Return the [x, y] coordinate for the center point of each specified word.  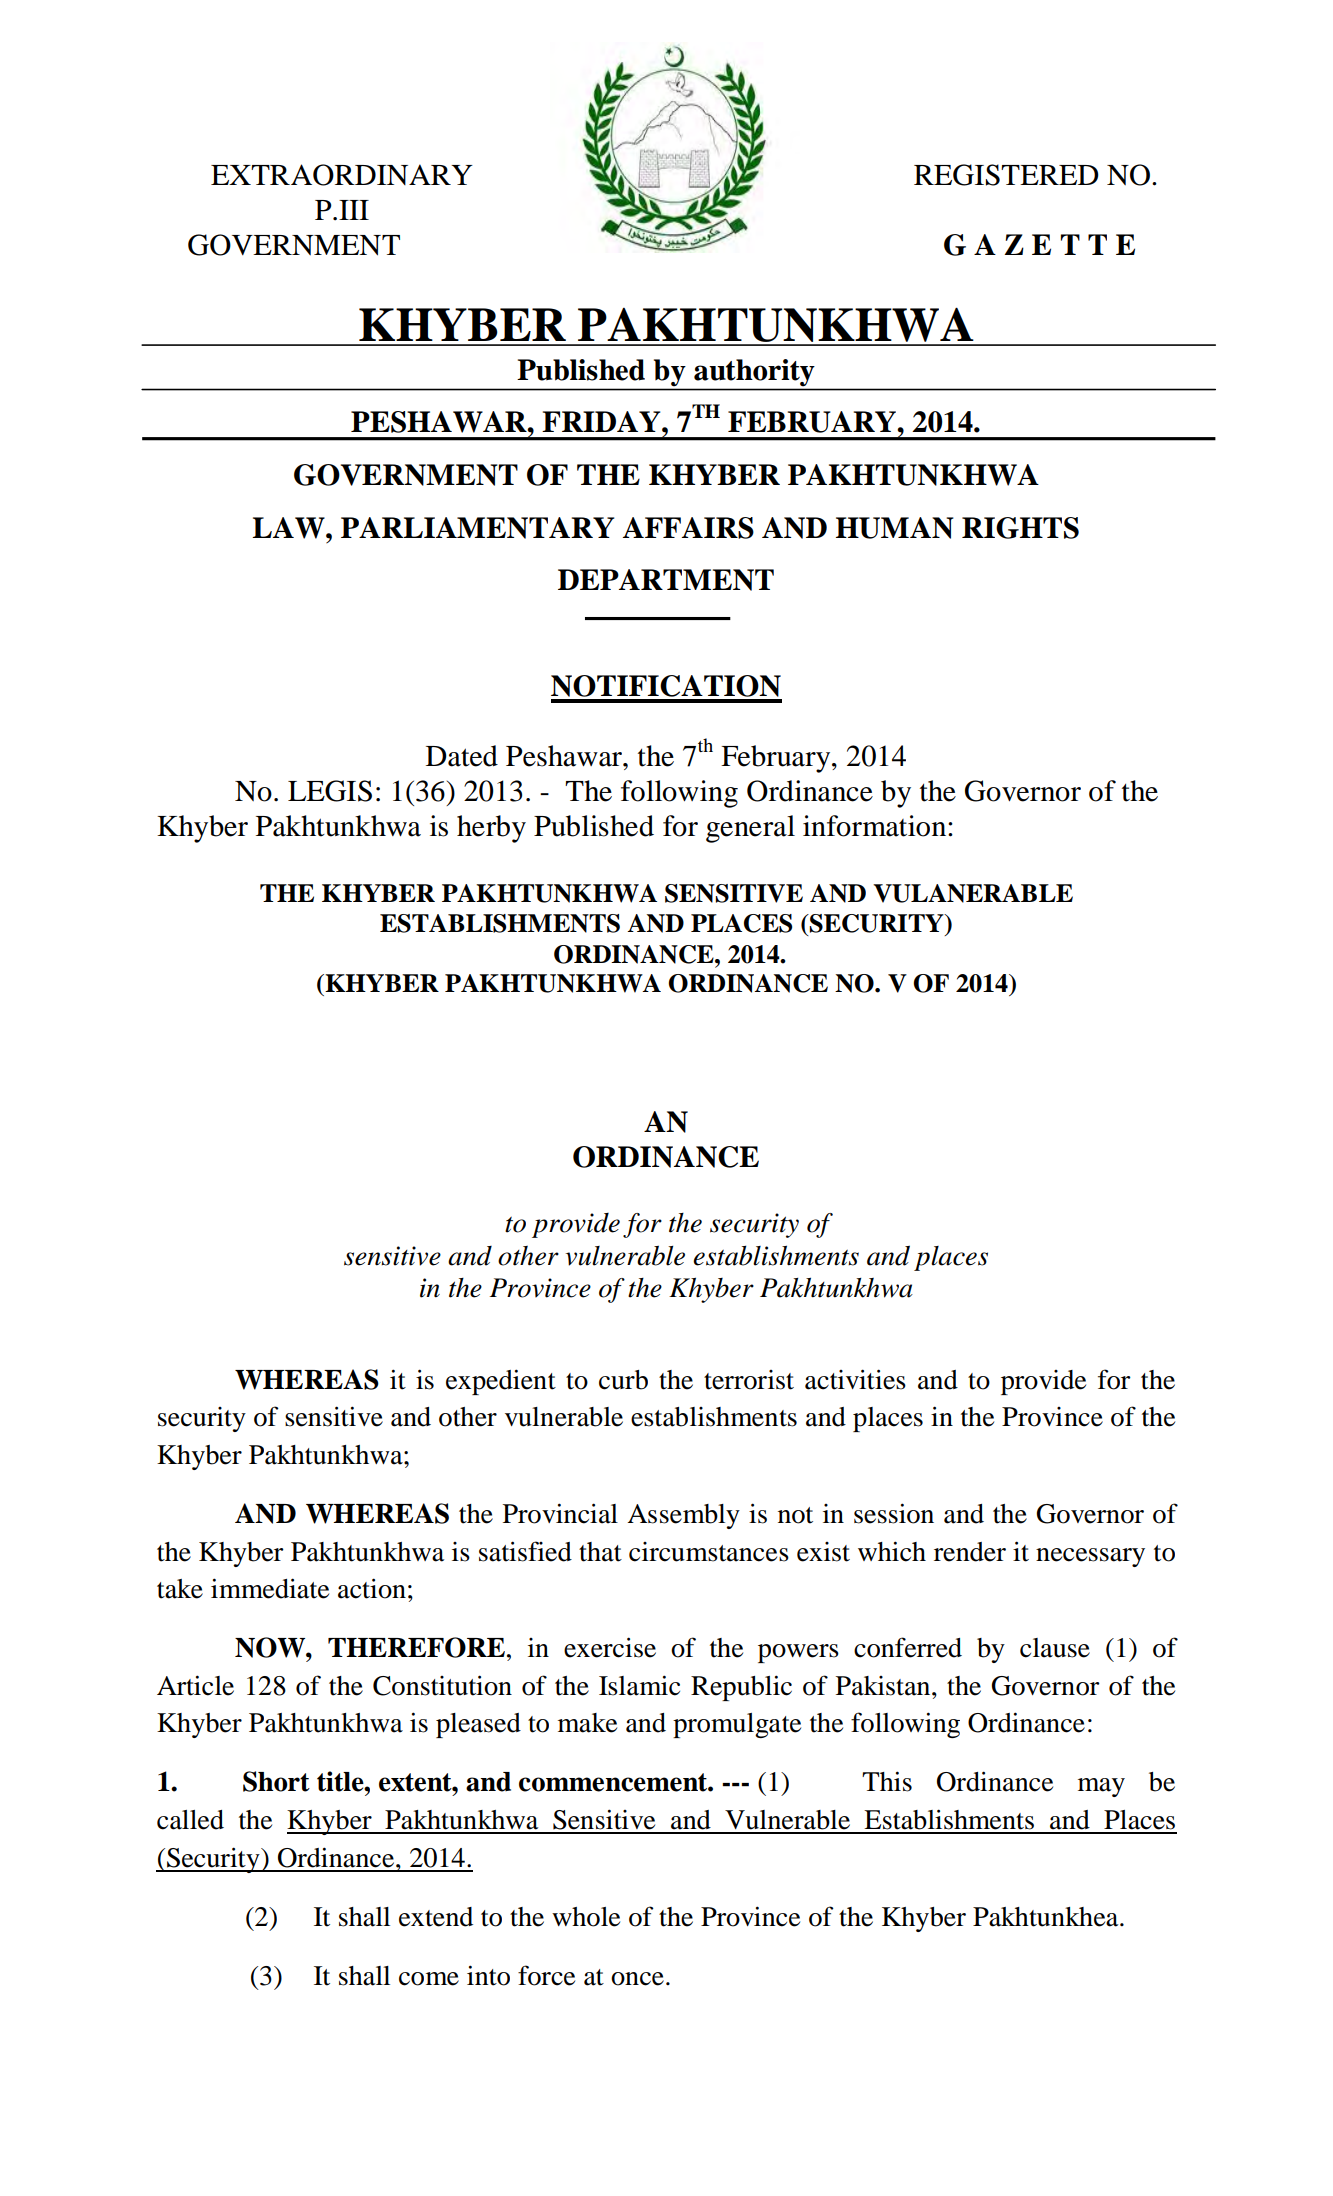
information [876, 826]
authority [754, 372]
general [750, 829]
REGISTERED [1006, 175]
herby [491, 829]
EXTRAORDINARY [342, 175]
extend [436, 1917]
